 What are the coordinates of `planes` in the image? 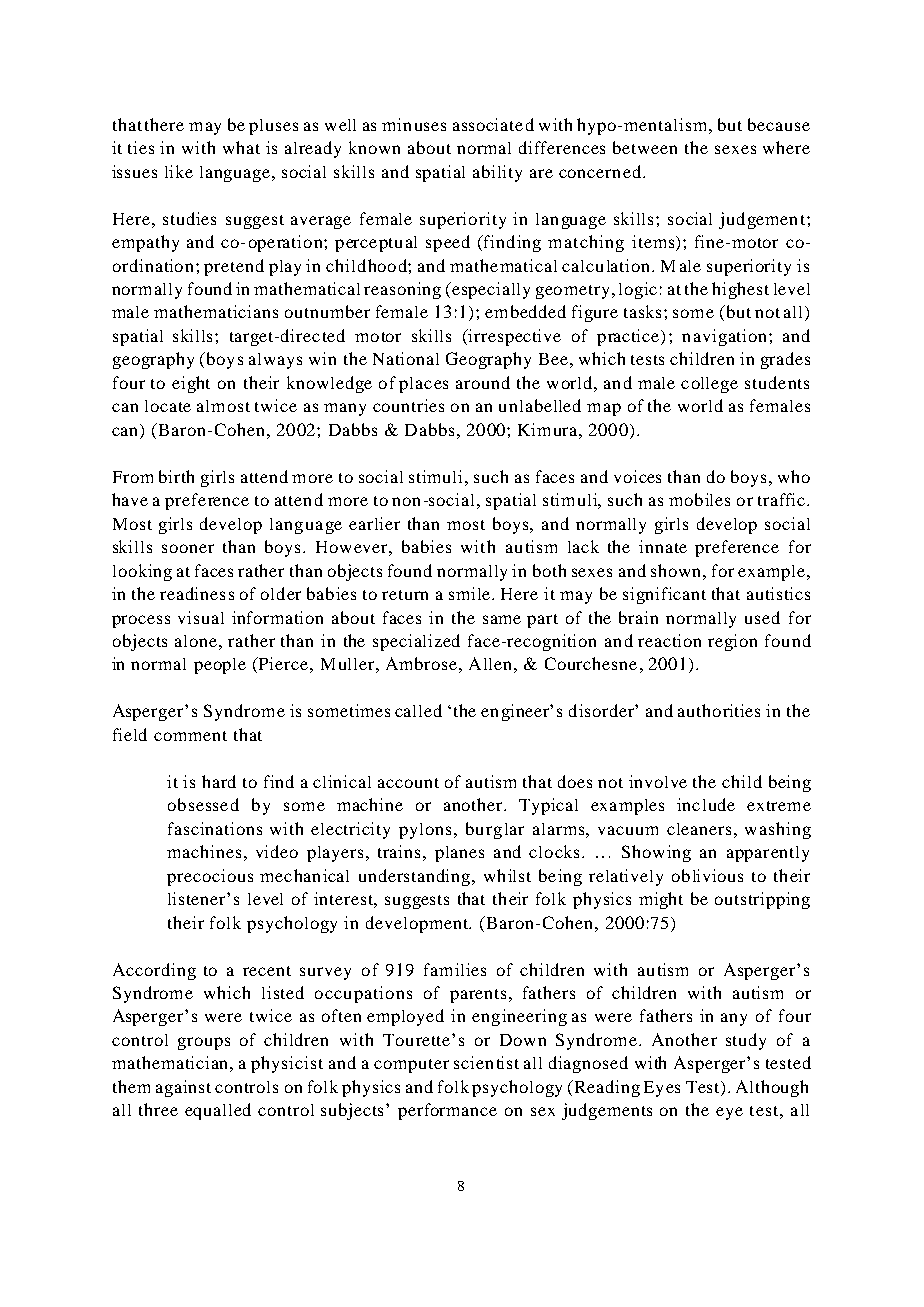 It's located at (459, 854).
